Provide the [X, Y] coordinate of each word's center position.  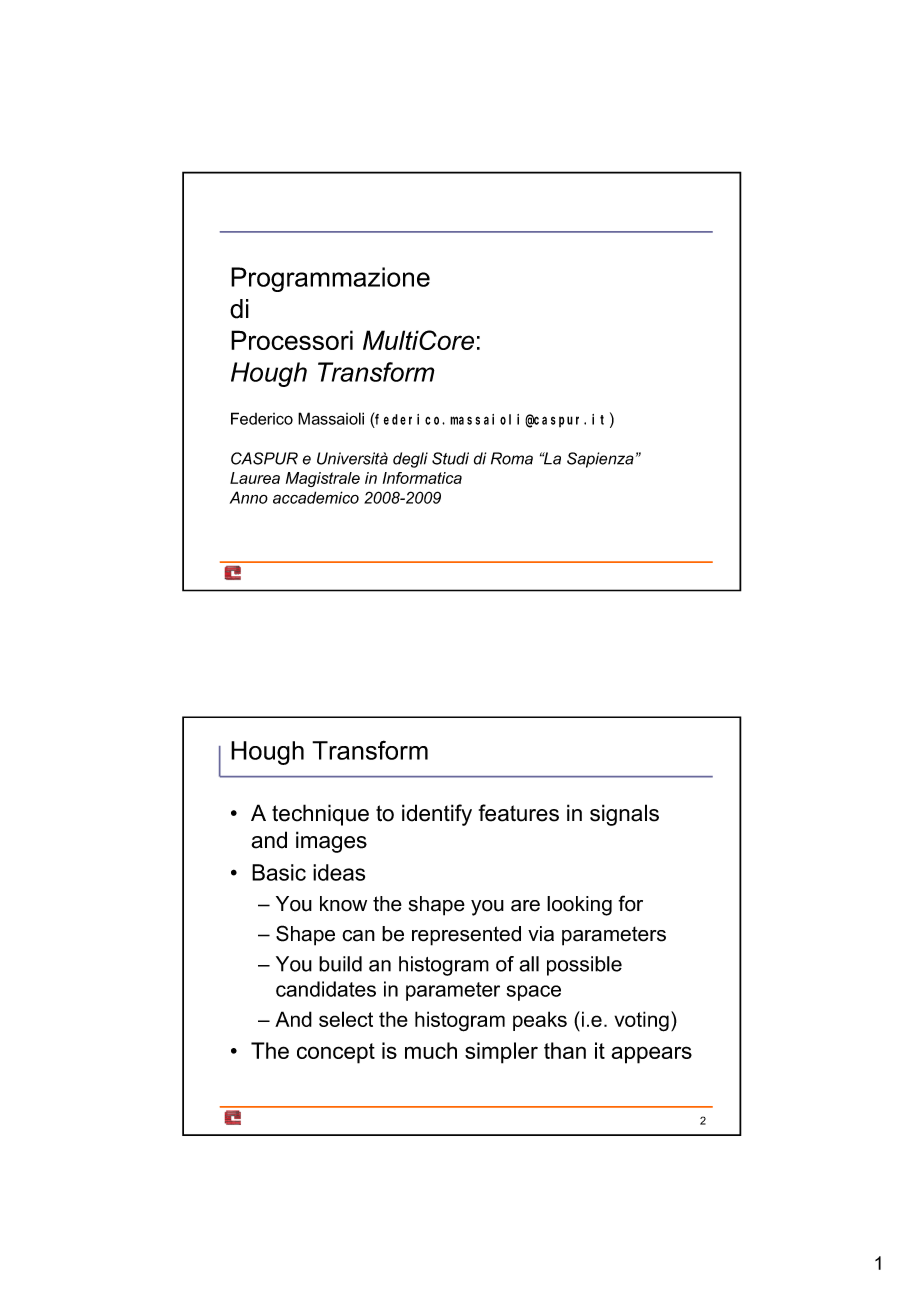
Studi [450, 458]
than [565, 1050]
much [431, 1050]
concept [336, 1053]
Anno [249, 497]
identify [437, 815]
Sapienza [600, 460]
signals [624, 815]
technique [320, 815]
